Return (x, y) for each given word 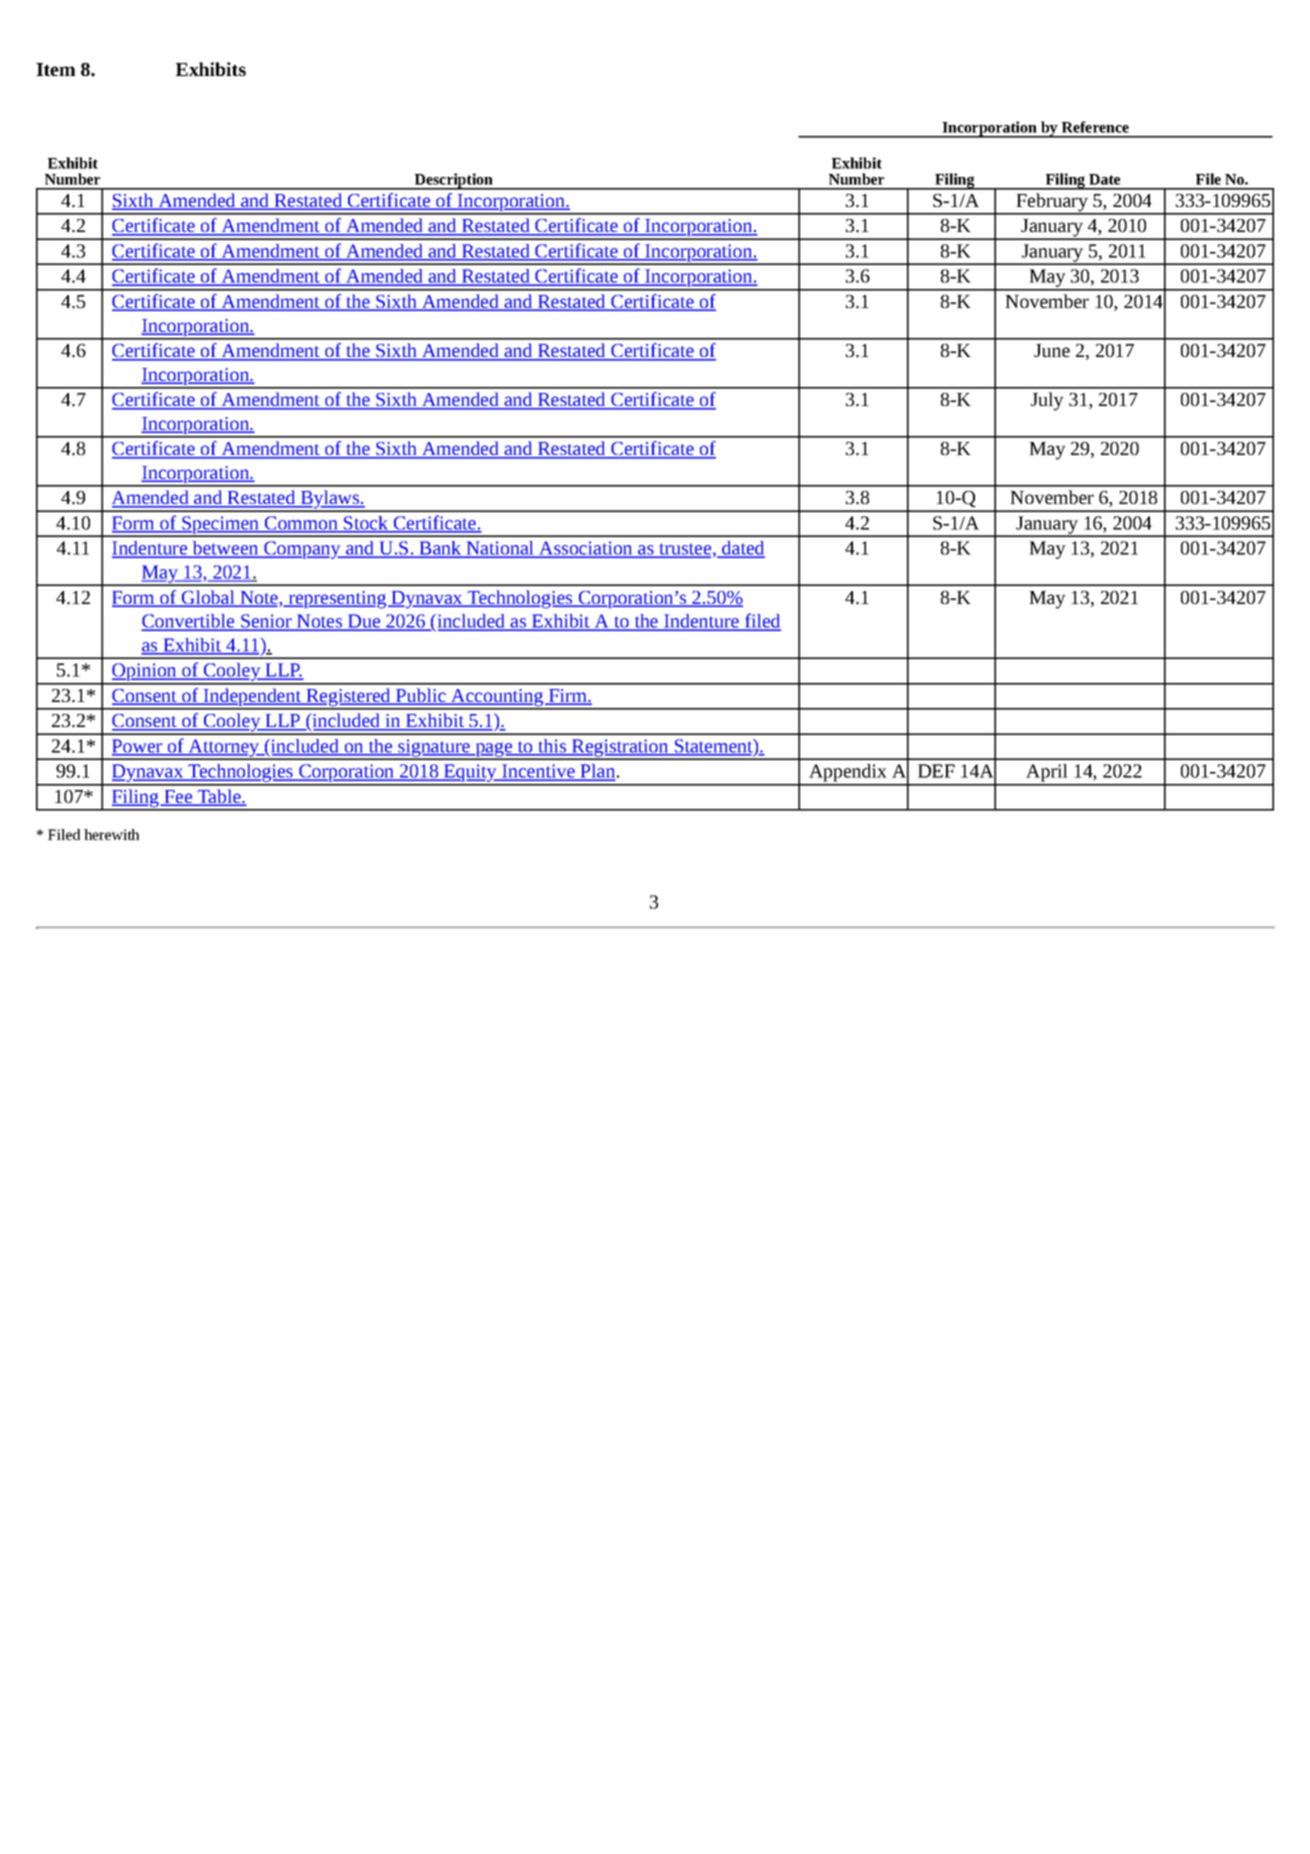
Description (454, 181)
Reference (1095, 127)
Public (421, 696)
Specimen (221, 526)
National (500, 549)
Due (364, 622)
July (1047, 401)
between (225, 549)
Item (55, 69)
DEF (936, 771)
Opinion (144, 673)
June (1052, 350)
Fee (178, 798)
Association (586, 549)
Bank (441, 549)
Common (301, 524)
